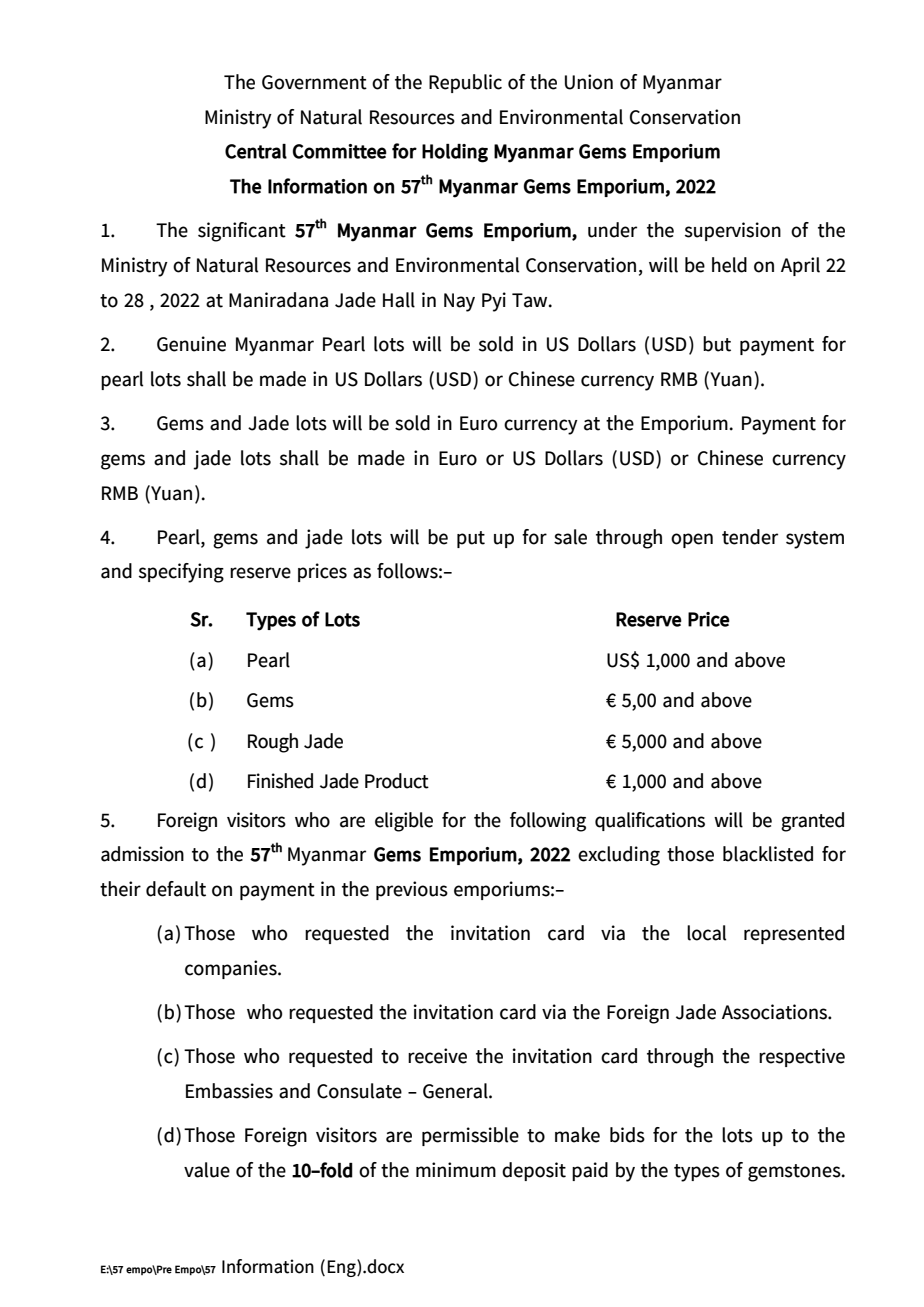 This screenshot has height=1307, width=924. I want to click on Union, so click(589, 82).
